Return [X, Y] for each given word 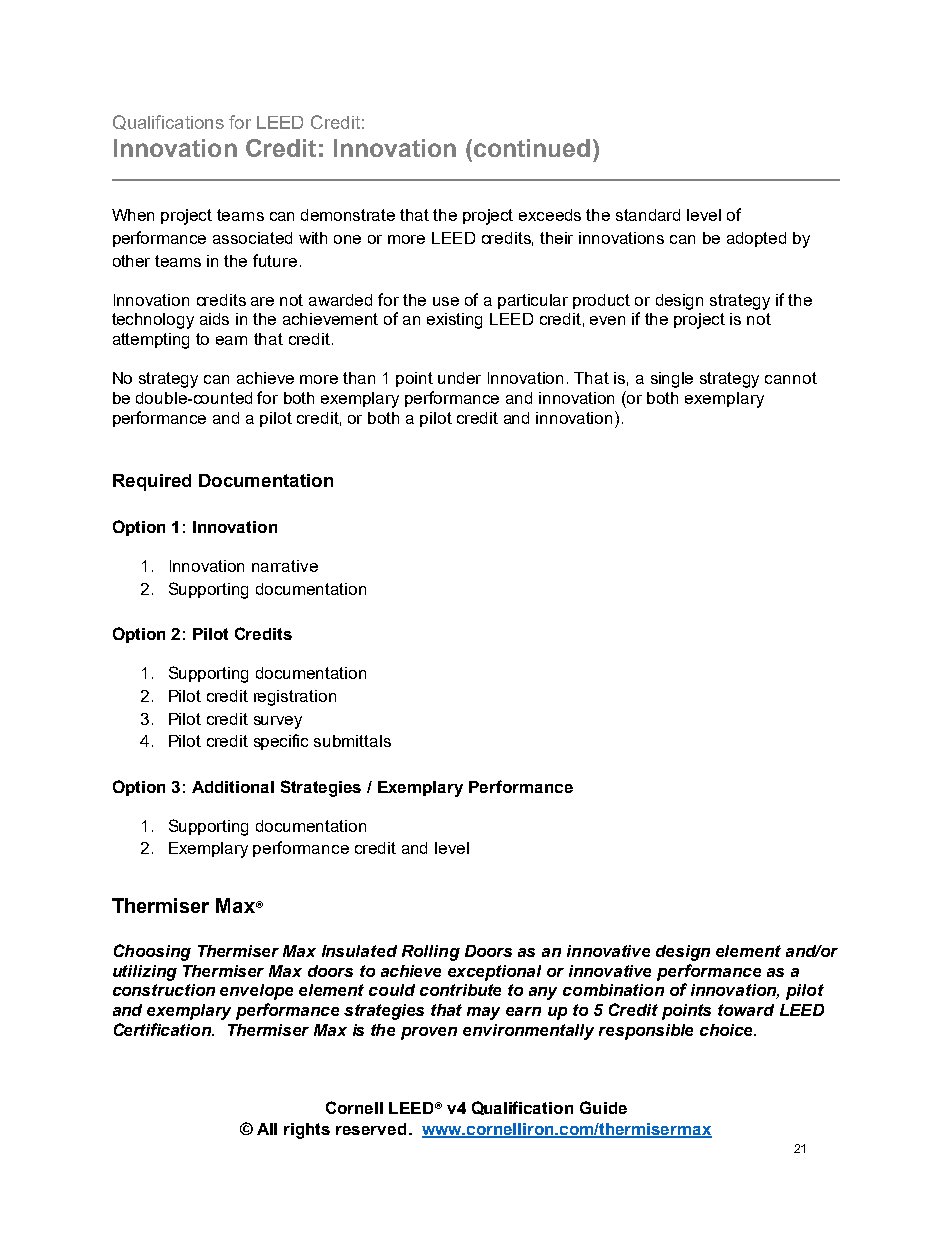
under [459, 378]
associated [252, 238]
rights [307, 1131]
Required [152, 482]
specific [281, 742]
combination [613, 990]
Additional [233, 787]
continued [530, 148]
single [672, 380]
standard [648, 215]
